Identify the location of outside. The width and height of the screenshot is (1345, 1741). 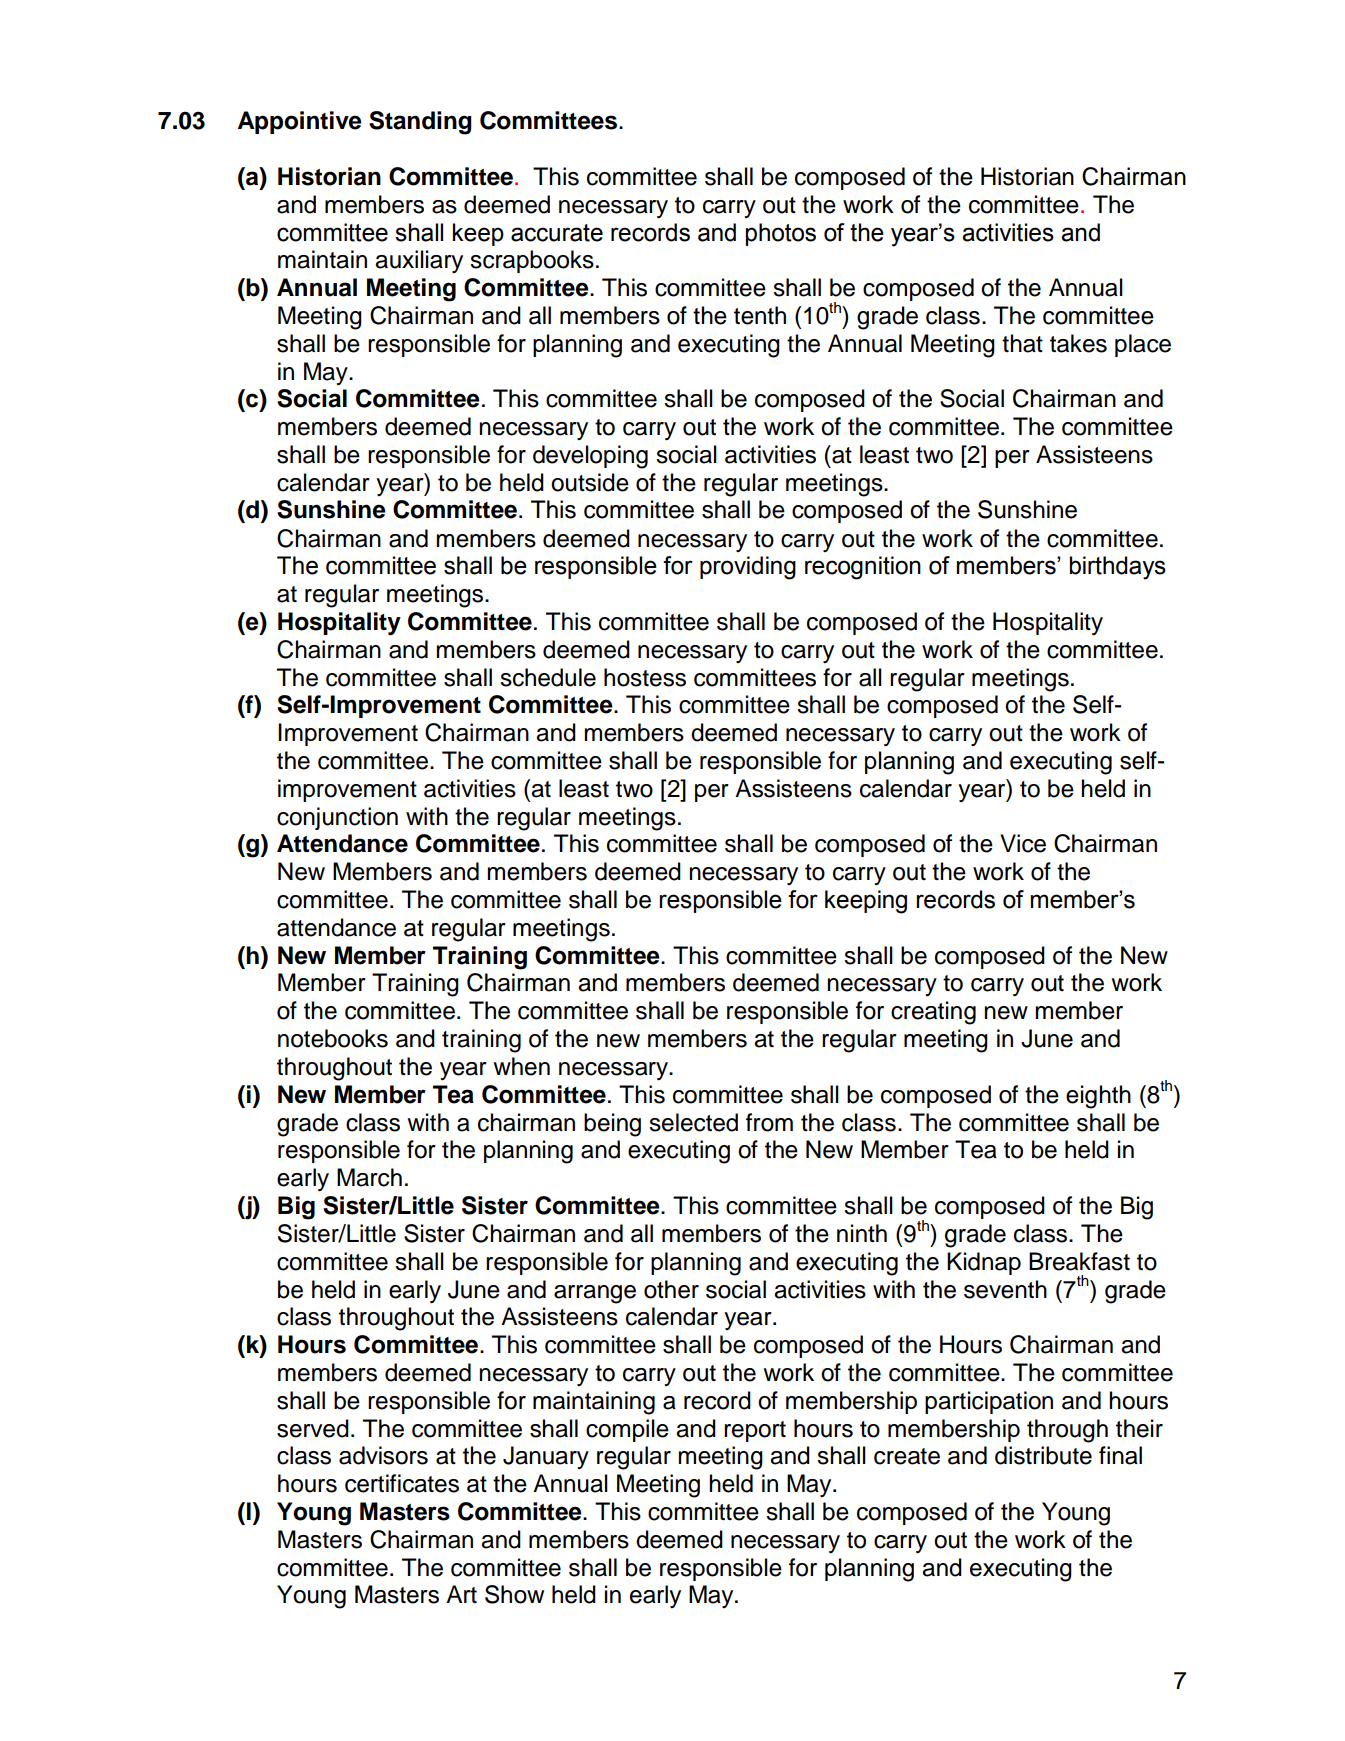
(590, 482).
